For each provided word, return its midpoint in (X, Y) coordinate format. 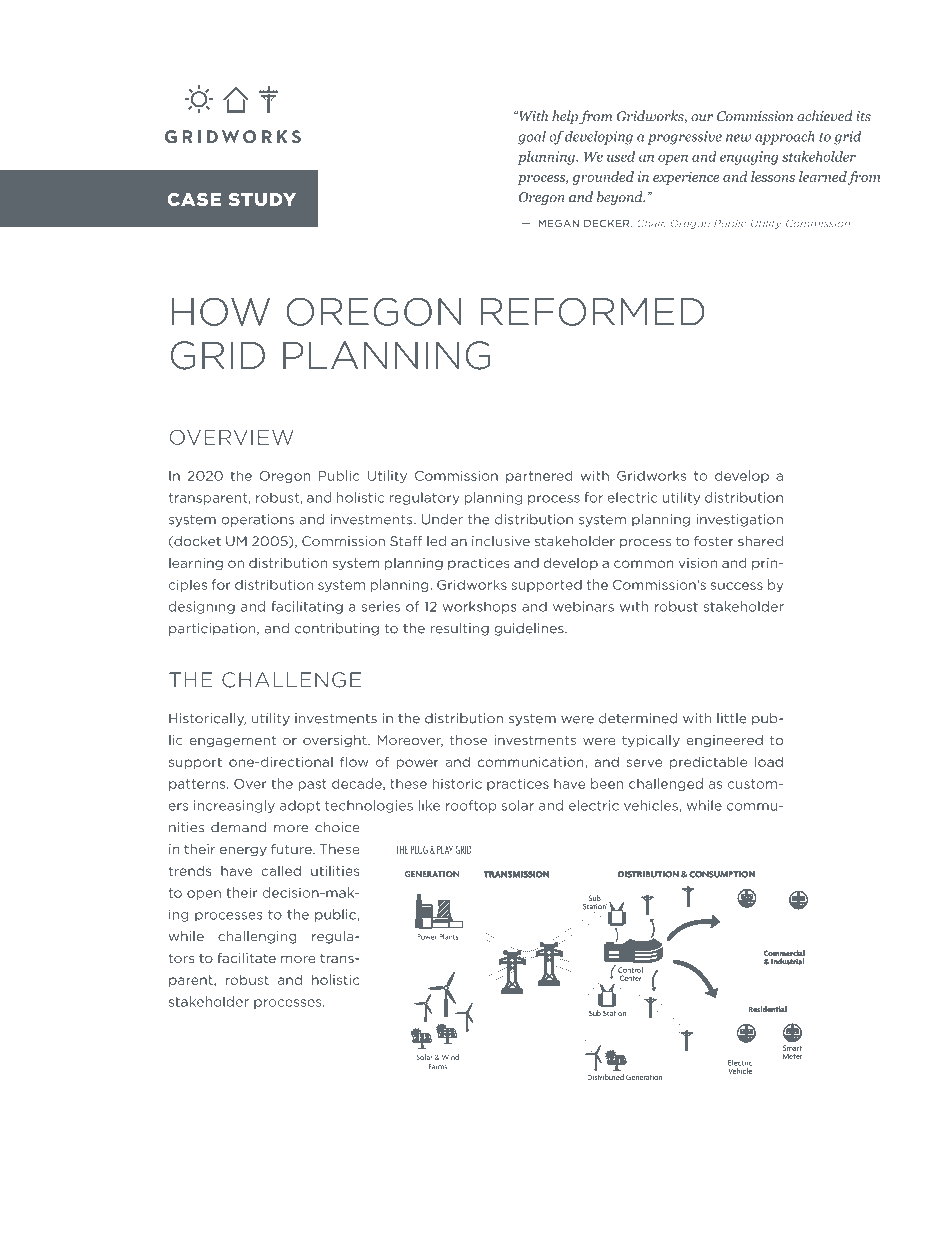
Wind (450, 1057)
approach (785, 138)
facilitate (246, 958)
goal (532, 138)
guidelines (530, 629)
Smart (792, 1048)
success (737, 586)
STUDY (262, 200)
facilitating (307, 607)
